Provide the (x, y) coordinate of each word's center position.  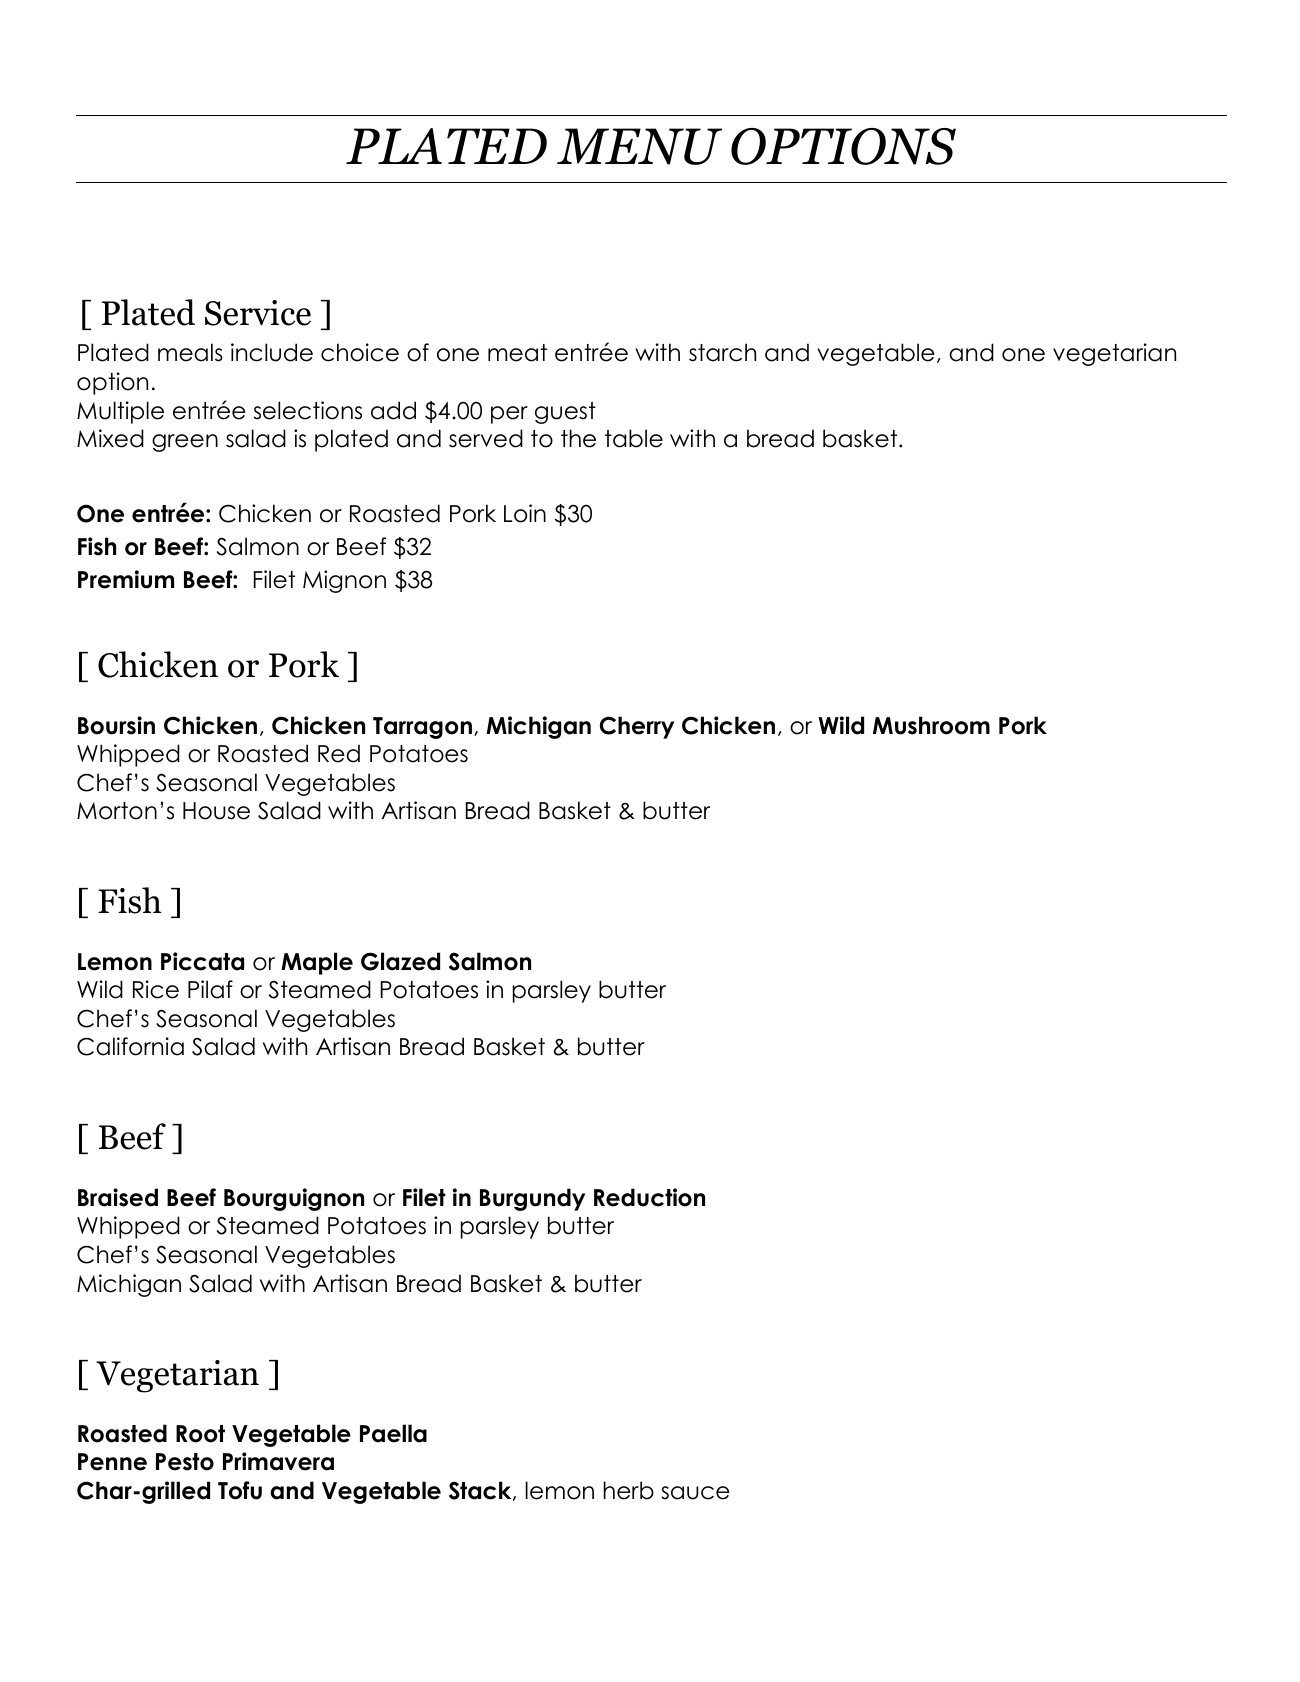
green (185, 443)
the (578, 438)
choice (360, 352)
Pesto (185, 1462)
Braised (118, 1197)
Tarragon (422, 728)
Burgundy (532, 1199)
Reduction (649, 1197)
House (216, 811)
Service (258, 313)
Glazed (400, 961)
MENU (639, 146)
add (393, 410)
